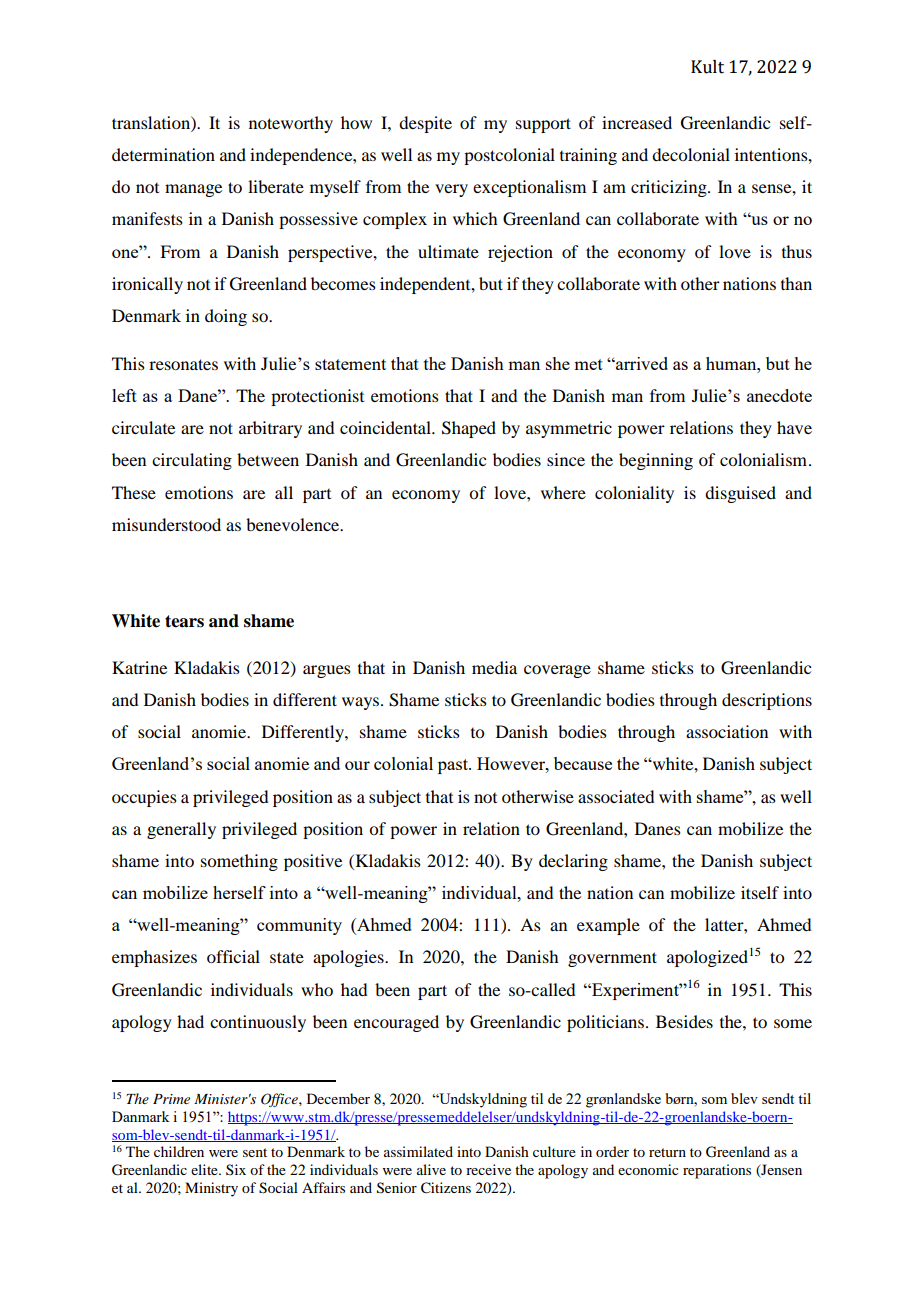  What do you see at coordinates (670, 188) in the image?
I see `criticizing` at bounding box center [670, 188].
